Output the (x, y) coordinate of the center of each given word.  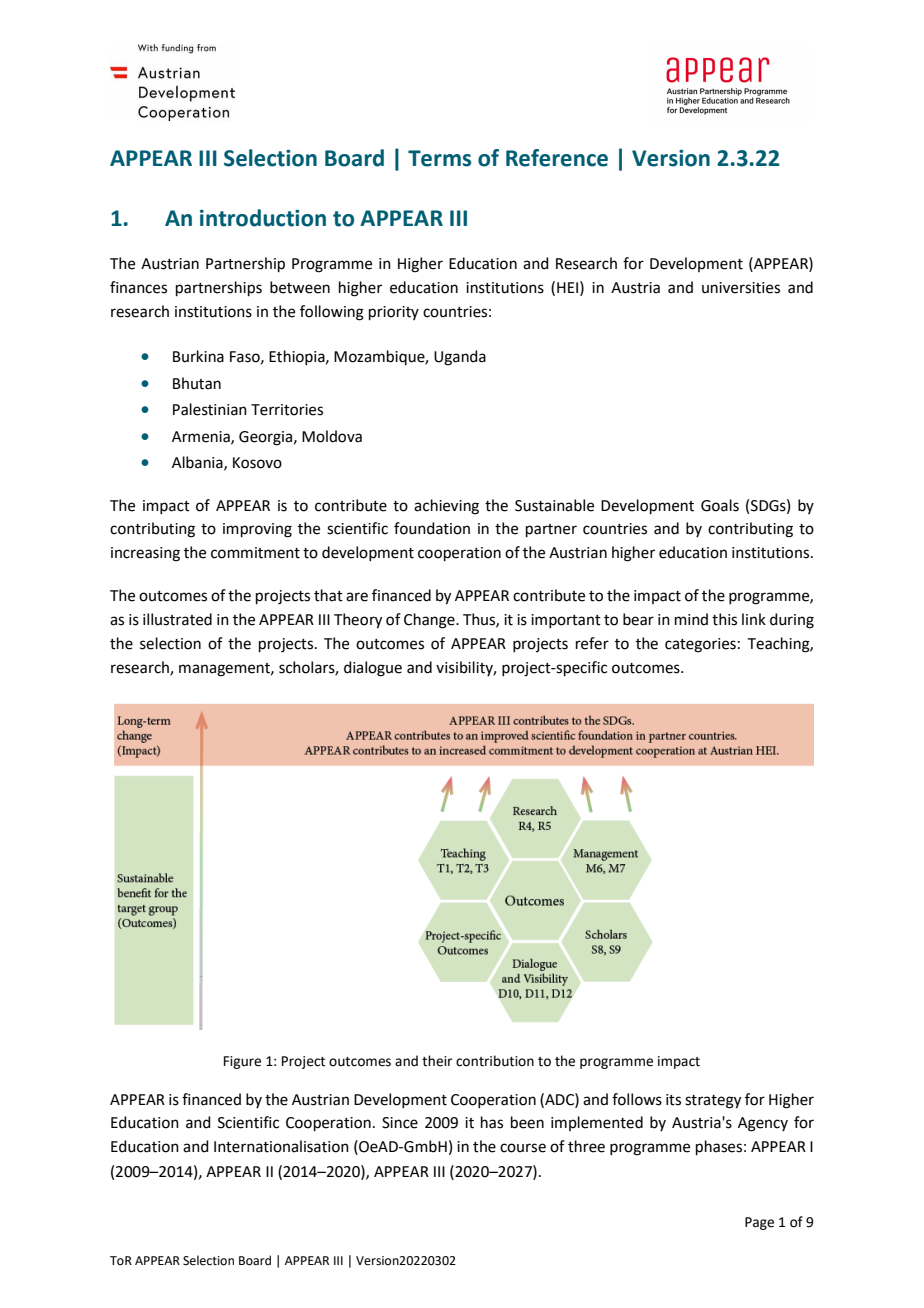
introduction (263, 218)
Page (759, 1223)
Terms (439, 158)
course (523, 1148)
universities (741, 288)
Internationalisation (281, 1146)
